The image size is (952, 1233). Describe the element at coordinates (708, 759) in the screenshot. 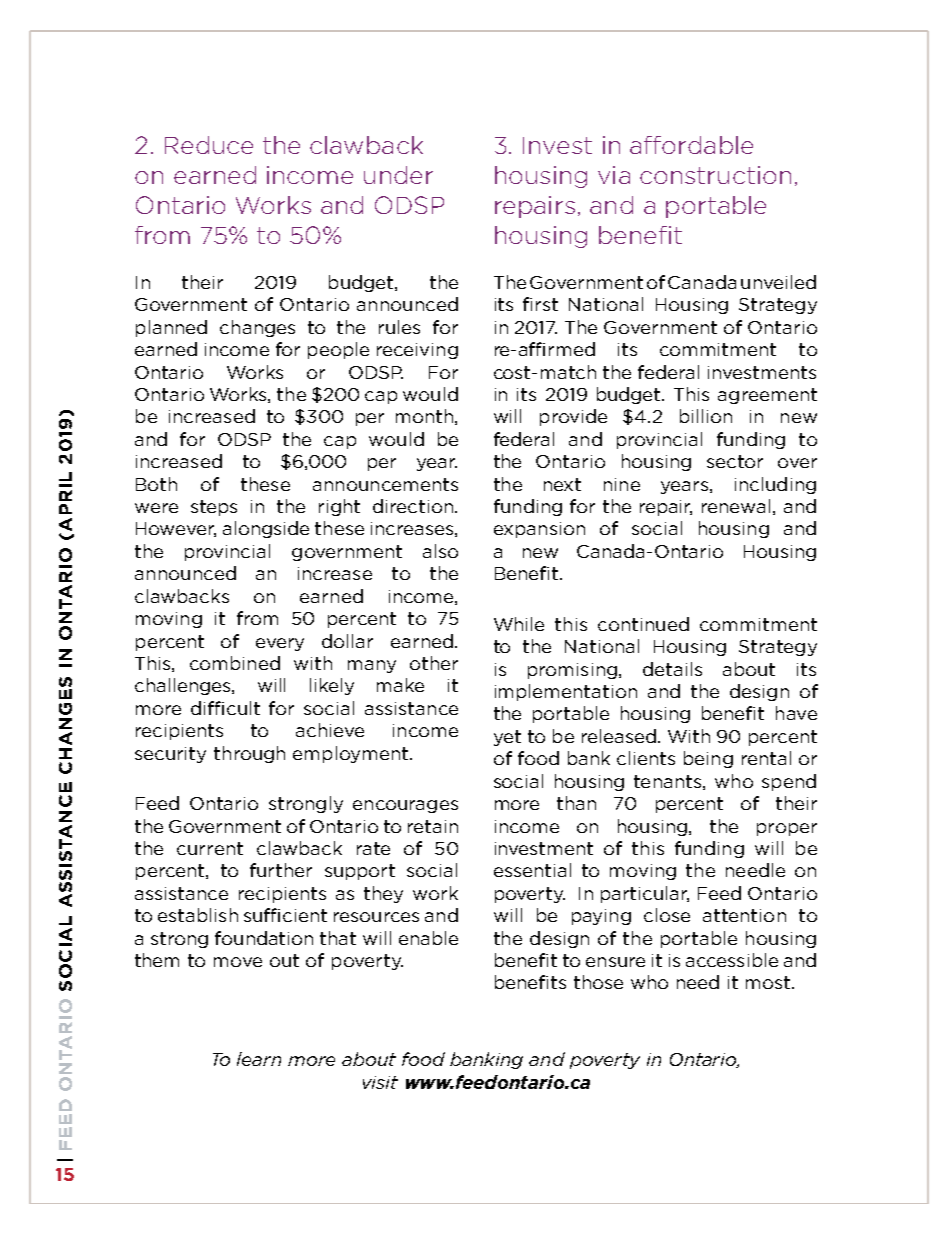

I see `being` at that location.
